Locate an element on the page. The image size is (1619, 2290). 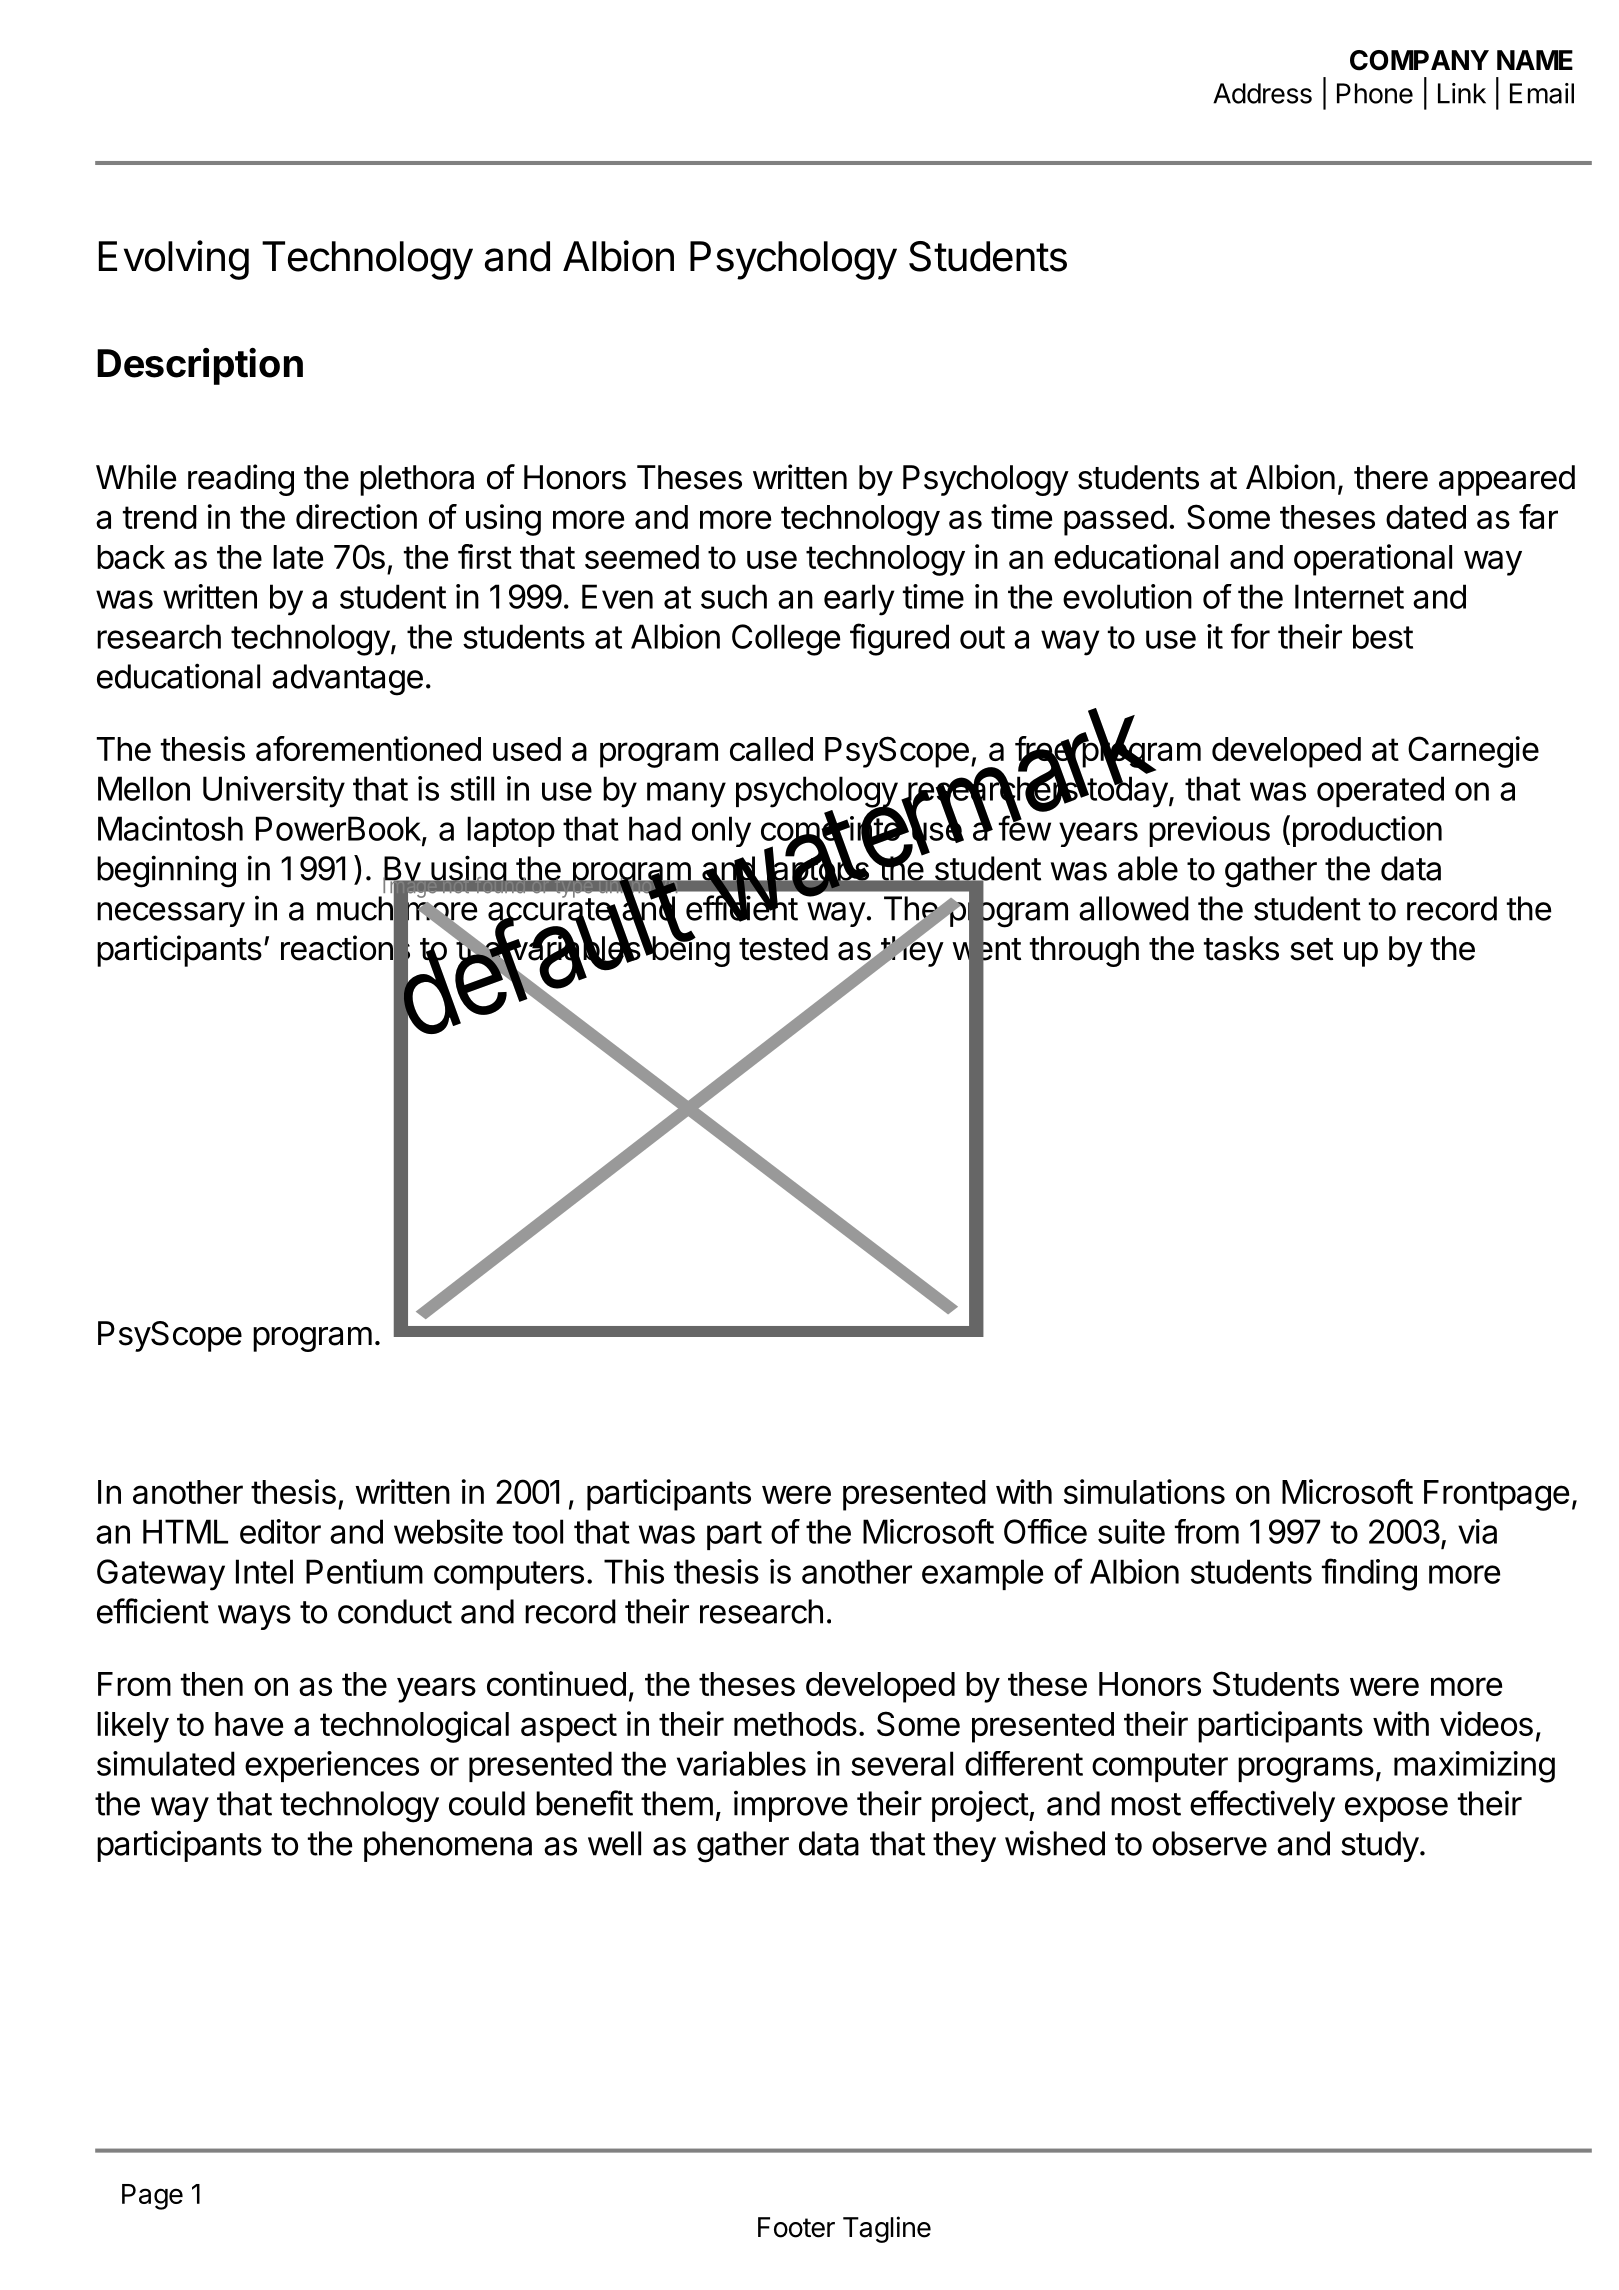
Office is located at coordinates (1045, 1531).
